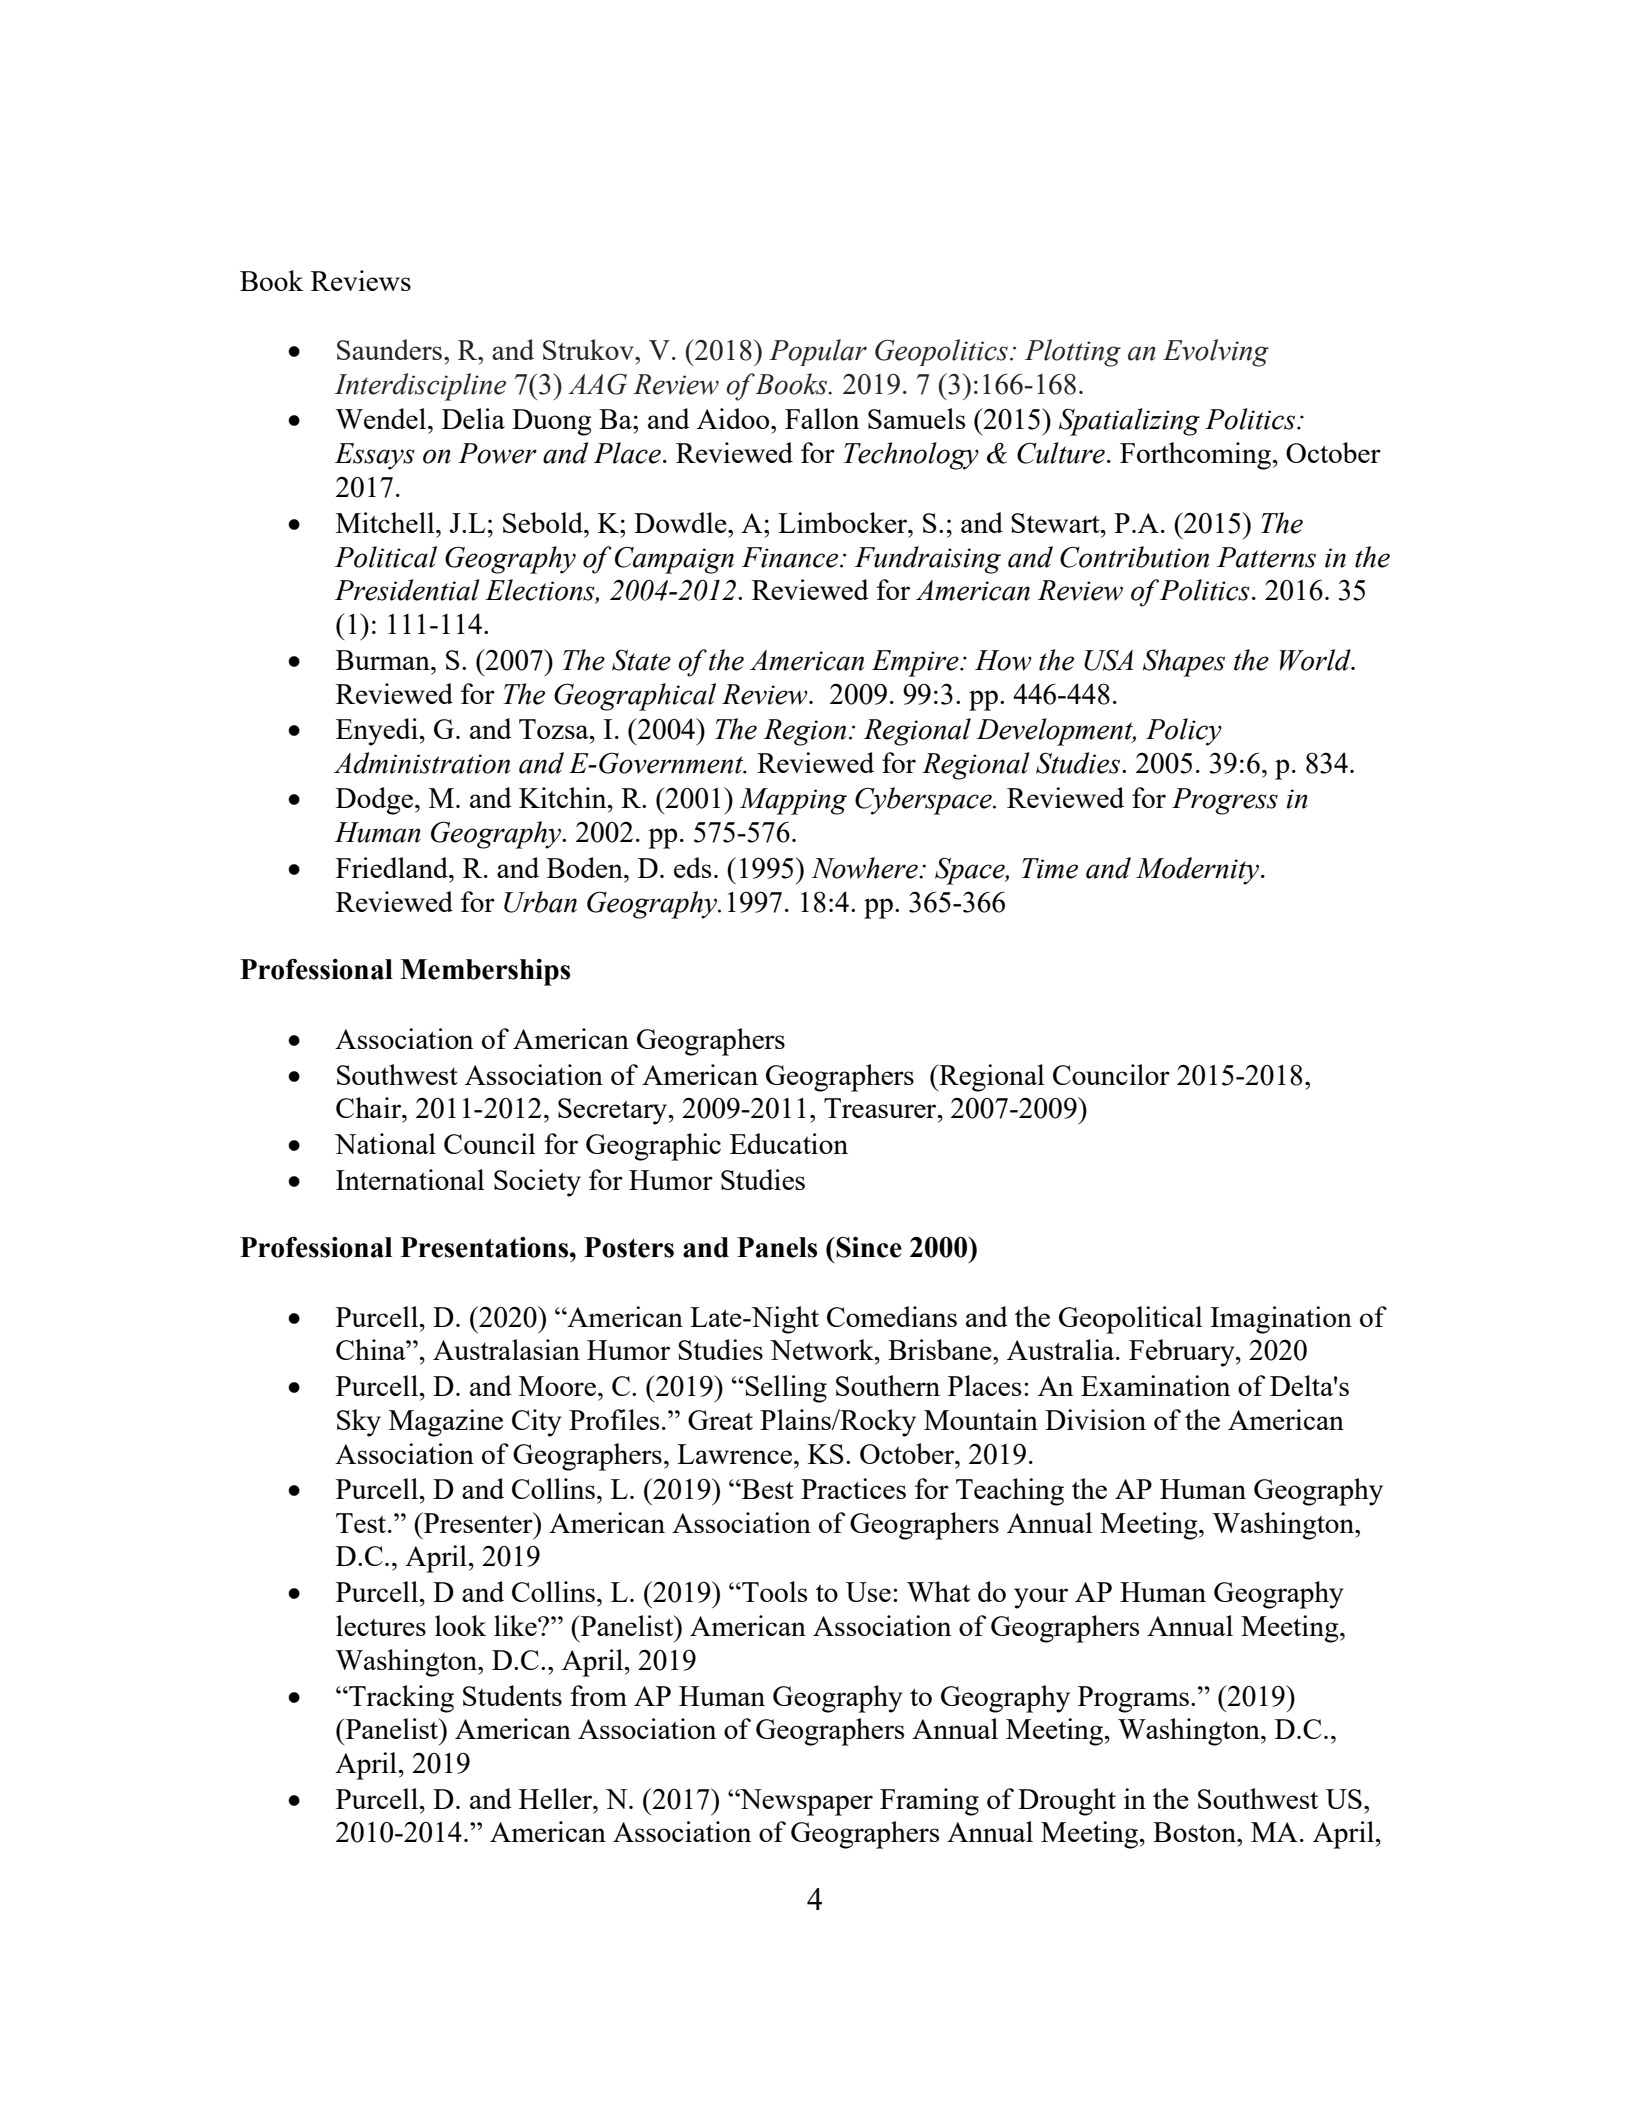  I want to click on Fallon, so click(822, 418).
